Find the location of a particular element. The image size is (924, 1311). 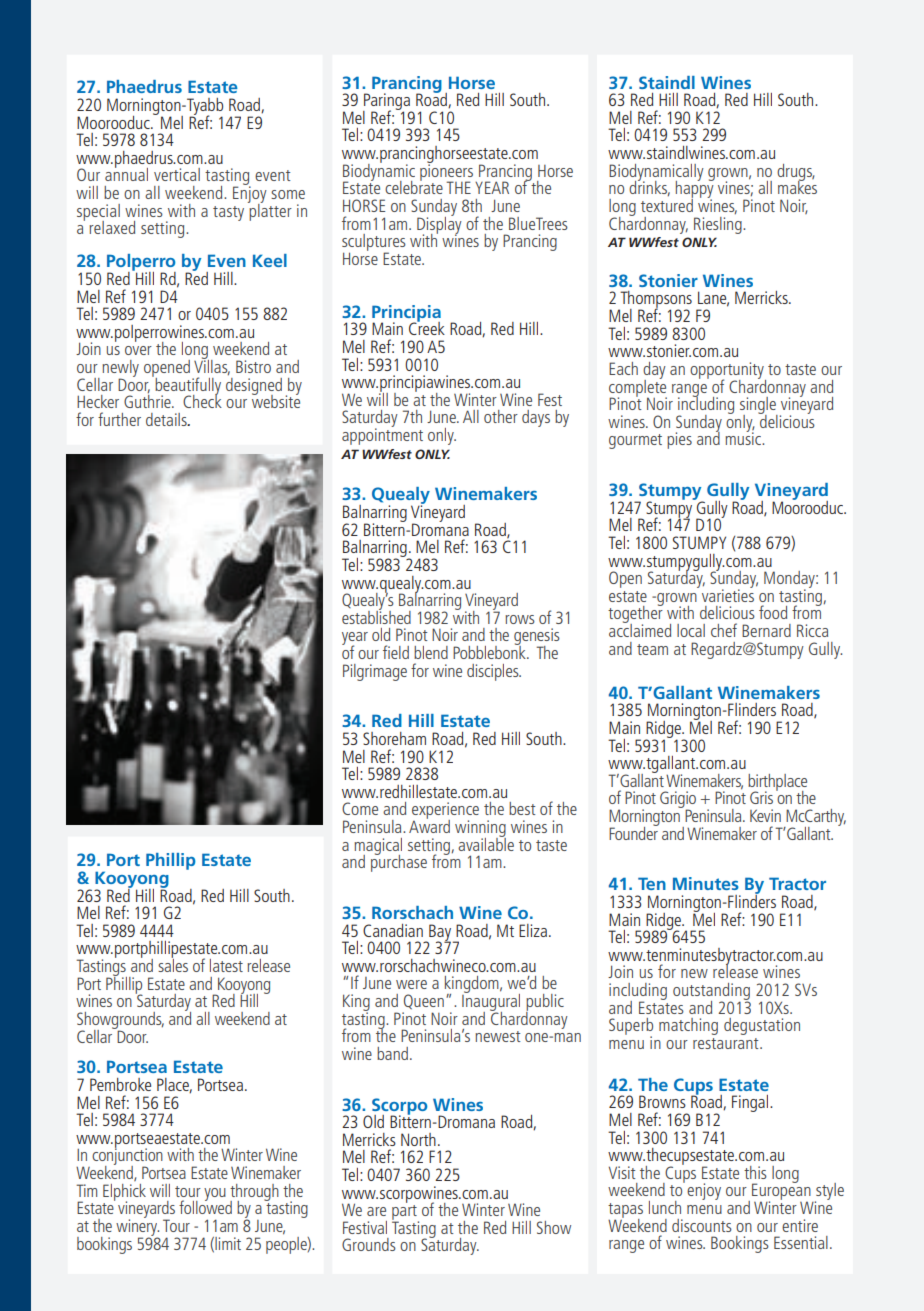

followed is located at coordinates (205, 1206).
